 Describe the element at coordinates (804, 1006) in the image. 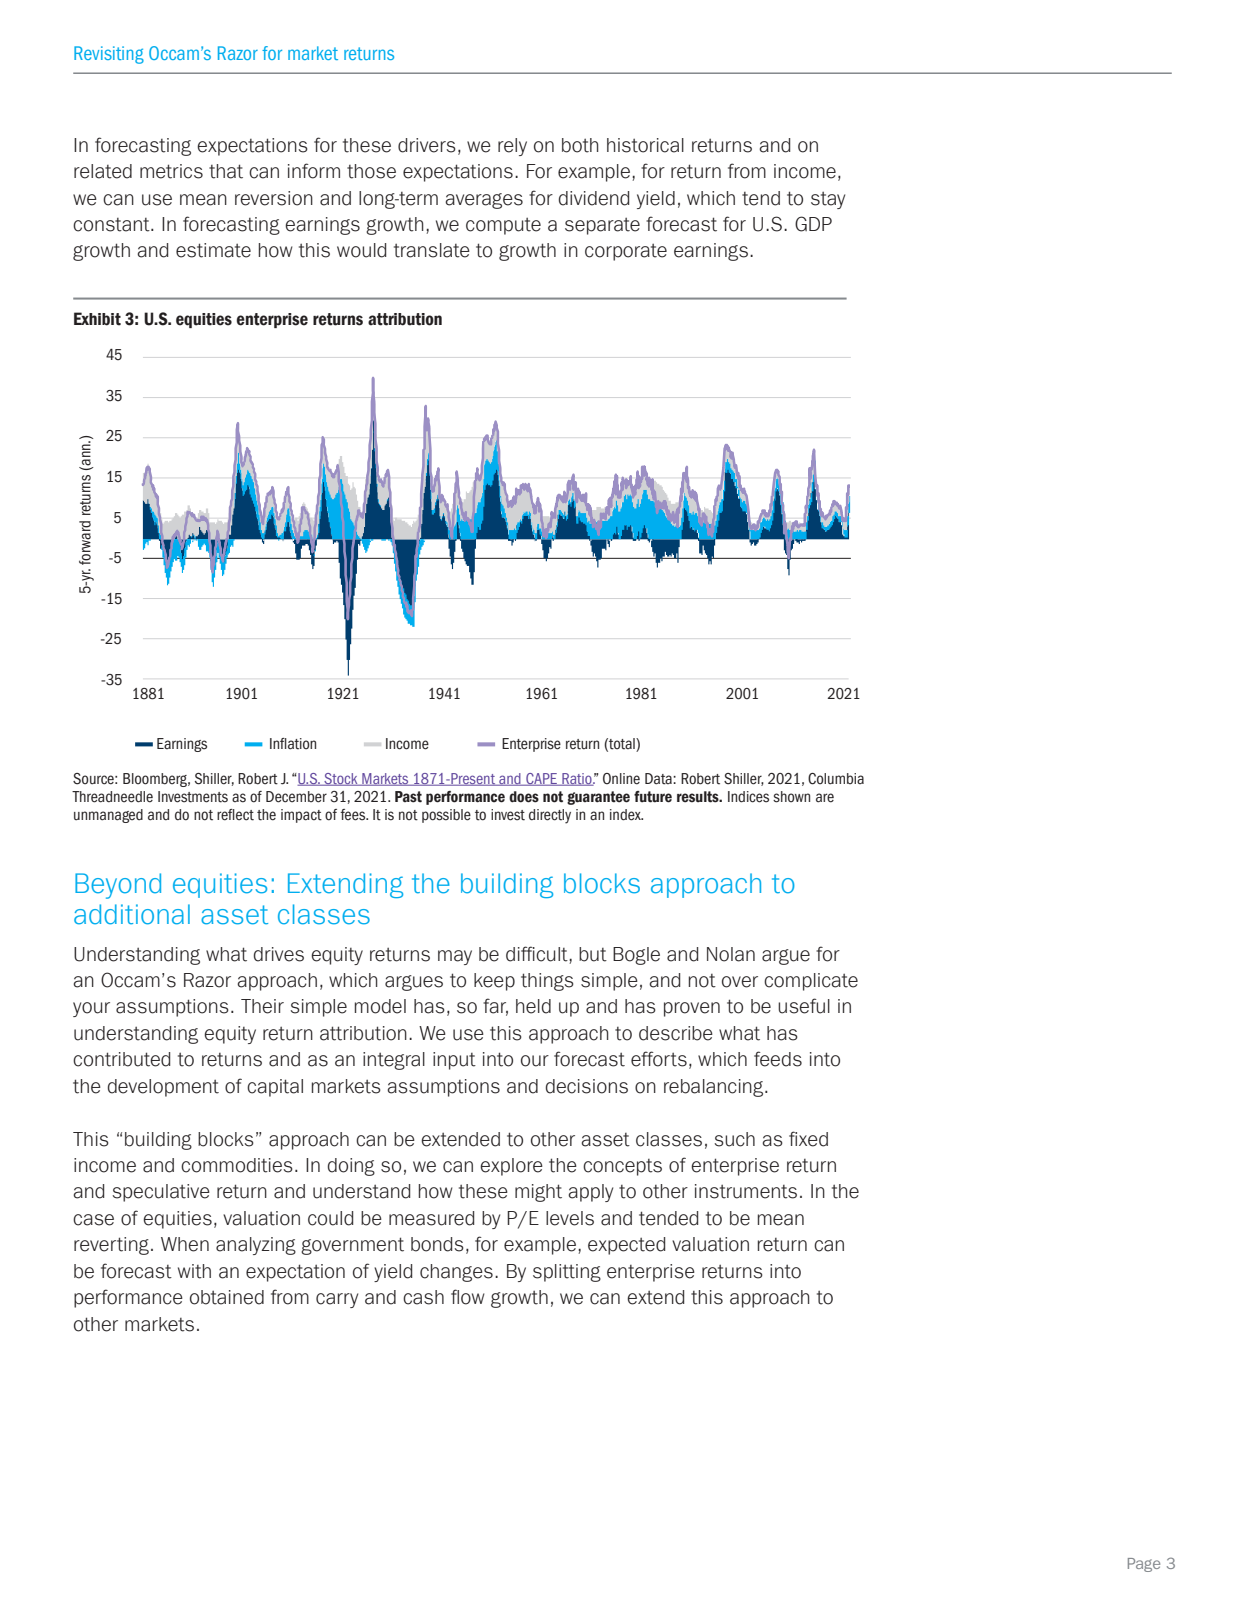

I see `useful` at that location.
